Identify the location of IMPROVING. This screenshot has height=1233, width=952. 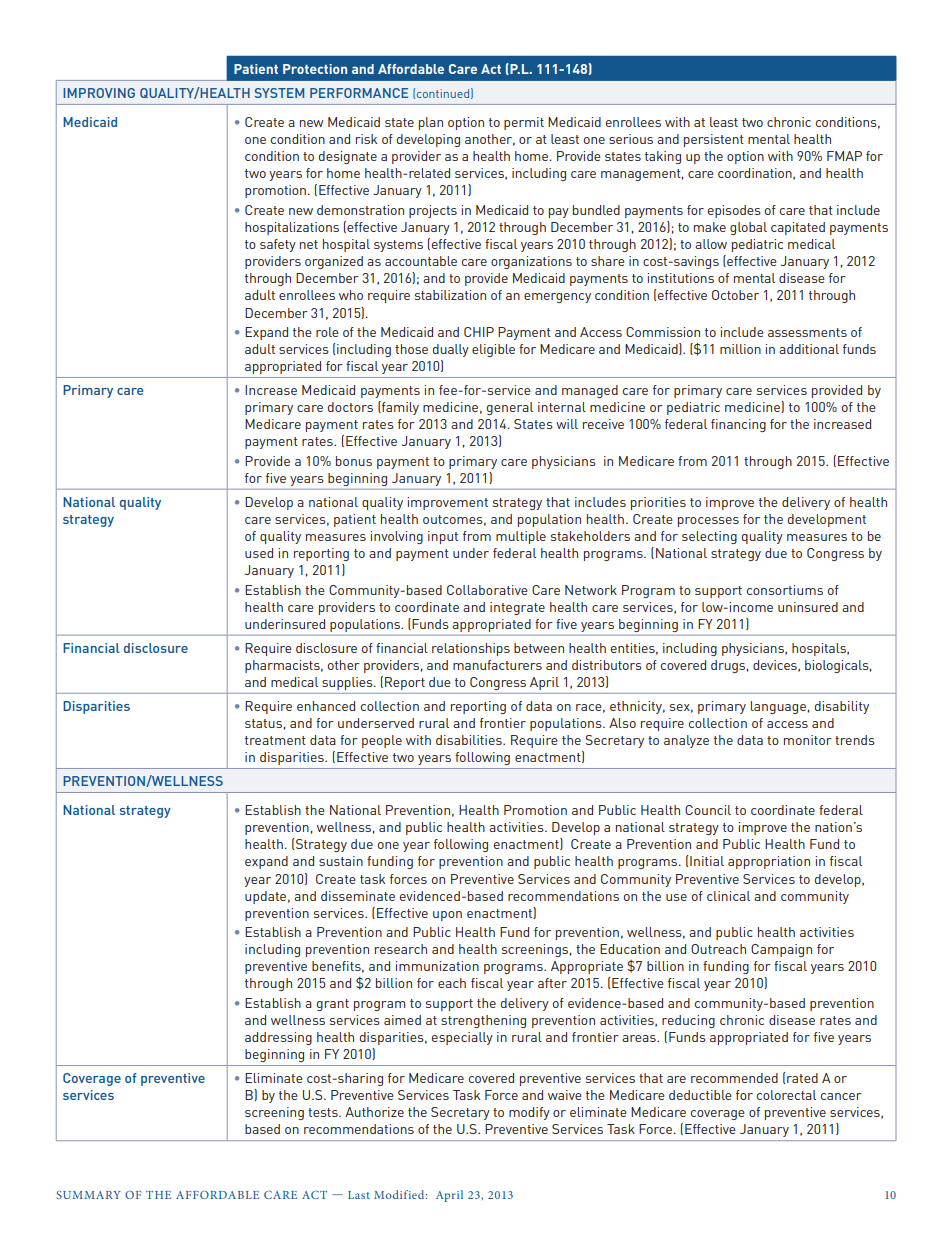
(99, 93).
